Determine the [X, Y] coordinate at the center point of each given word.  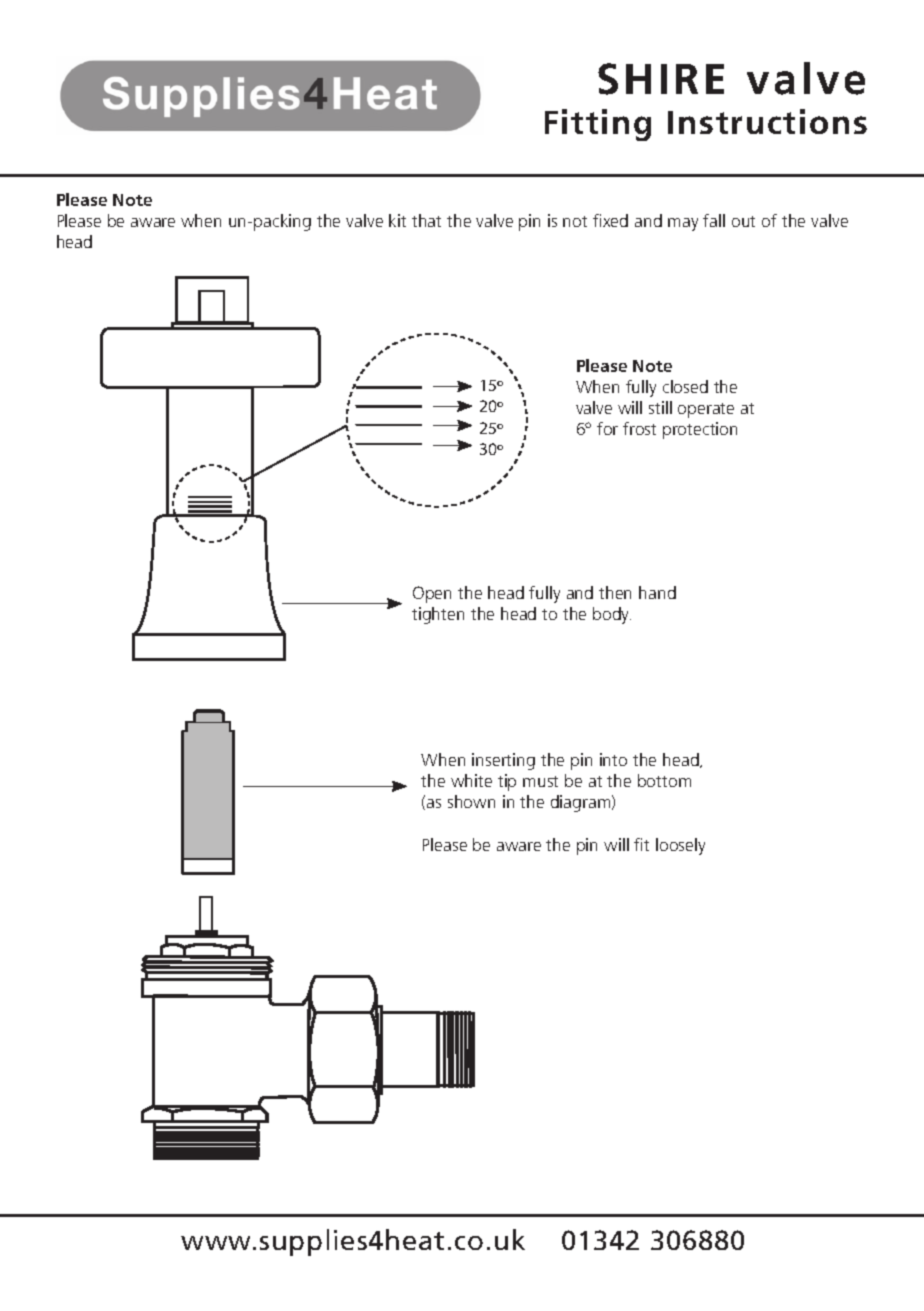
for [607, 428]
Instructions [767, 121]
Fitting [598, 125]
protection [700, 430]
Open [432, 594]
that [426, 220]
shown [471, 801]
